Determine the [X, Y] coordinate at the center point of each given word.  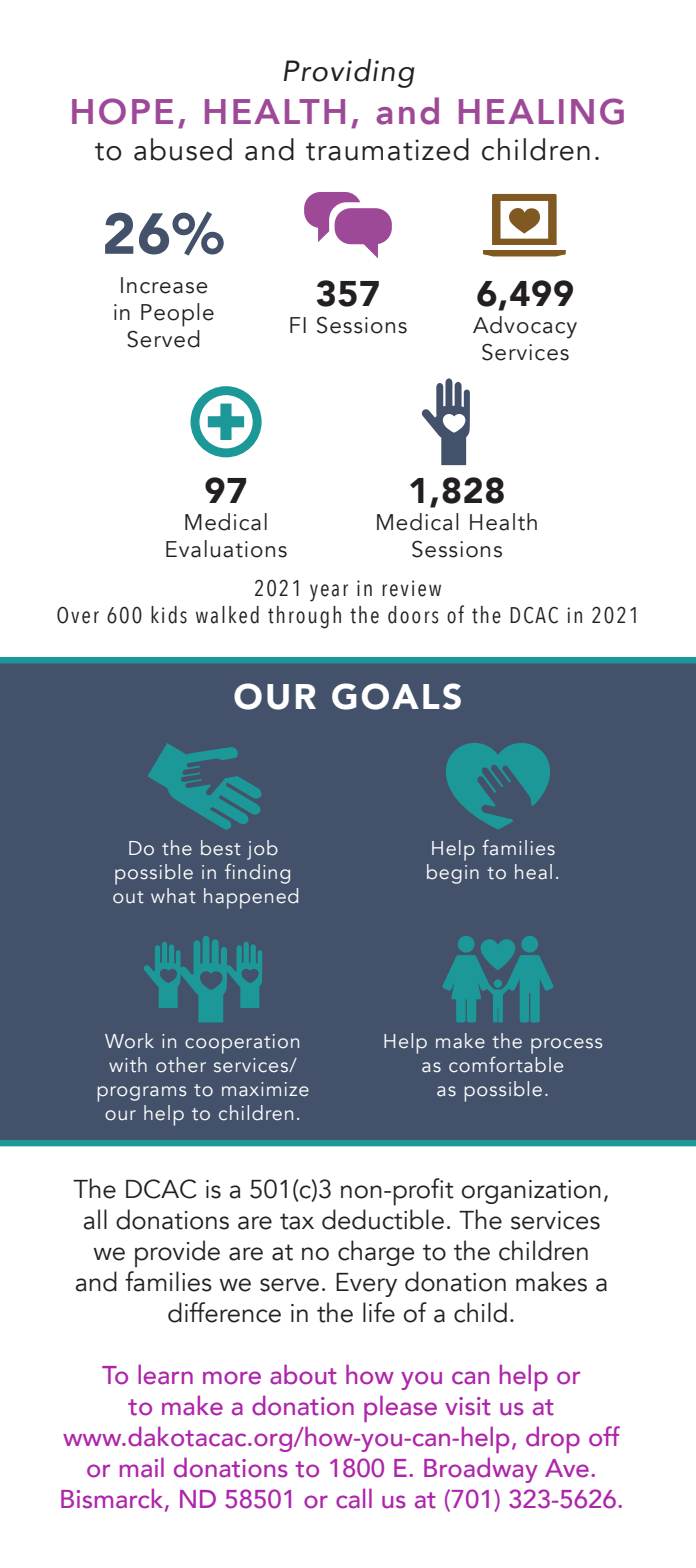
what [173, 896]
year [329, 593]
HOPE [122, 111]
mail [142, 1467]
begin [453, 874]
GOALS [396, 696]
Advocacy [525, 327]
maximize [265, 1089]
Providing [349, 73]
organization [531, 1192]
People [177, 315]
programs [141, 1094]
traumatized [387, 149]
